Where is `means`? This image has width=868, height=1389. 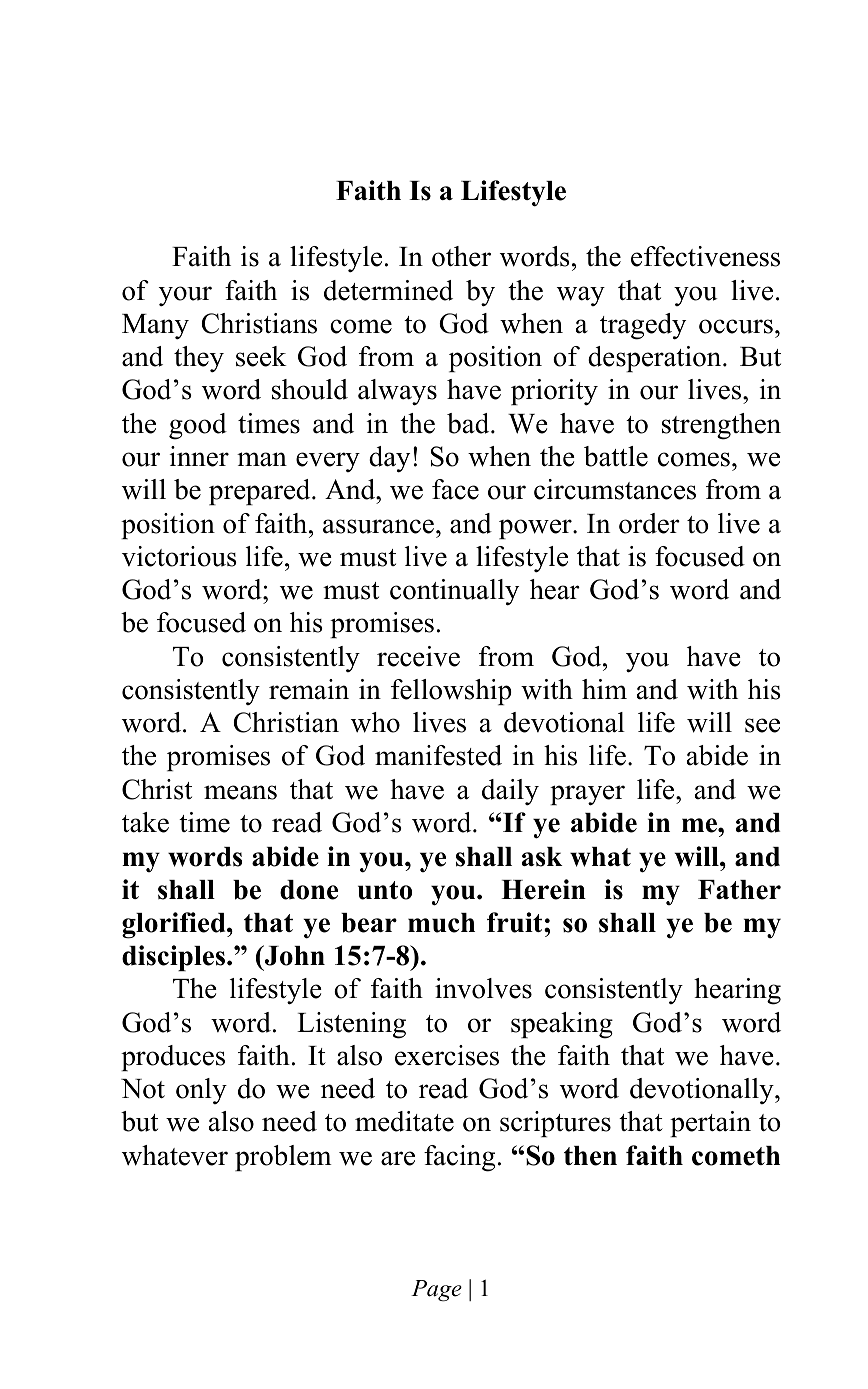
means is located at coordinates (240, 792).
